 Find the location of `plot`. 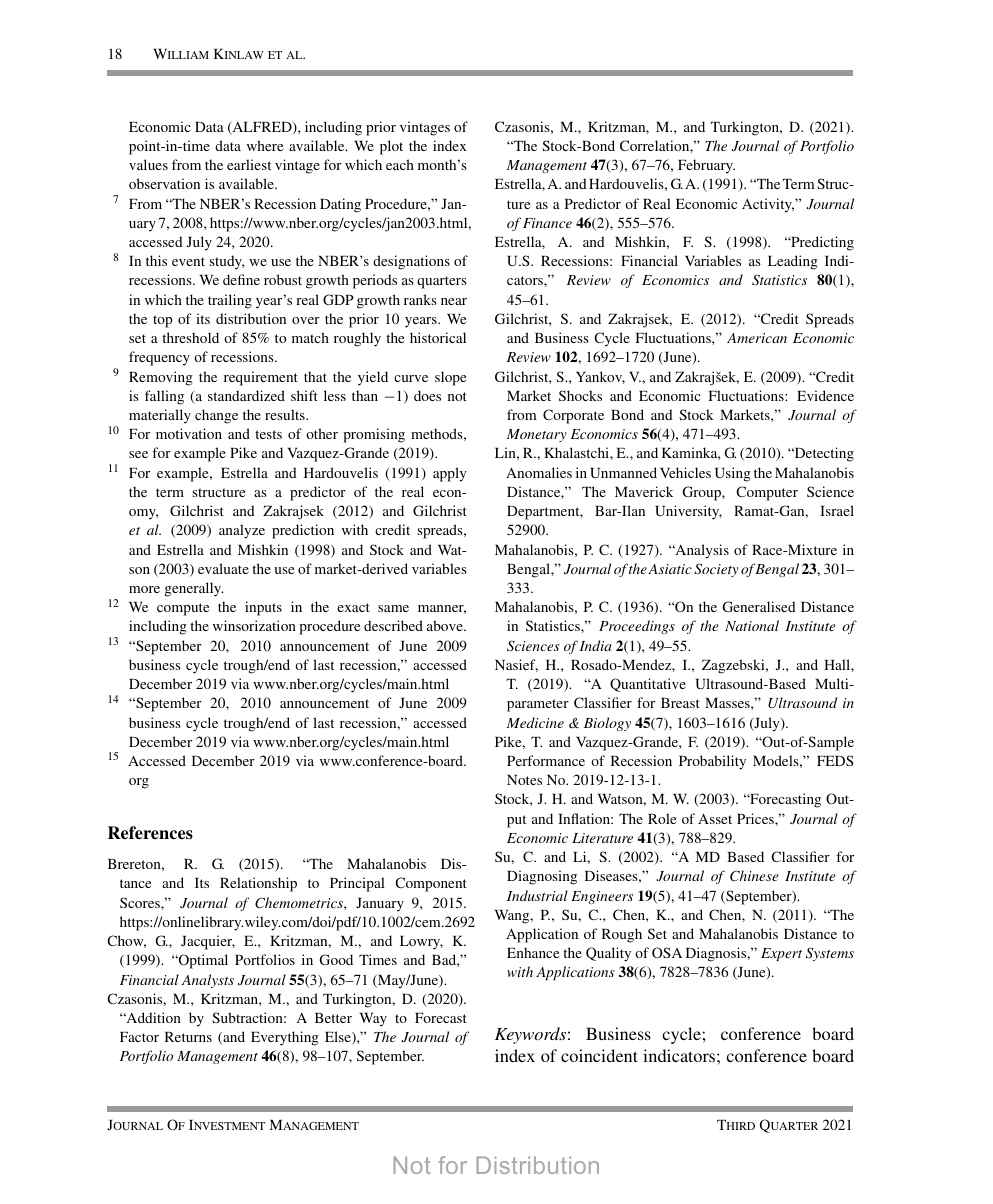

plot is located at coordinates (391, 147).
